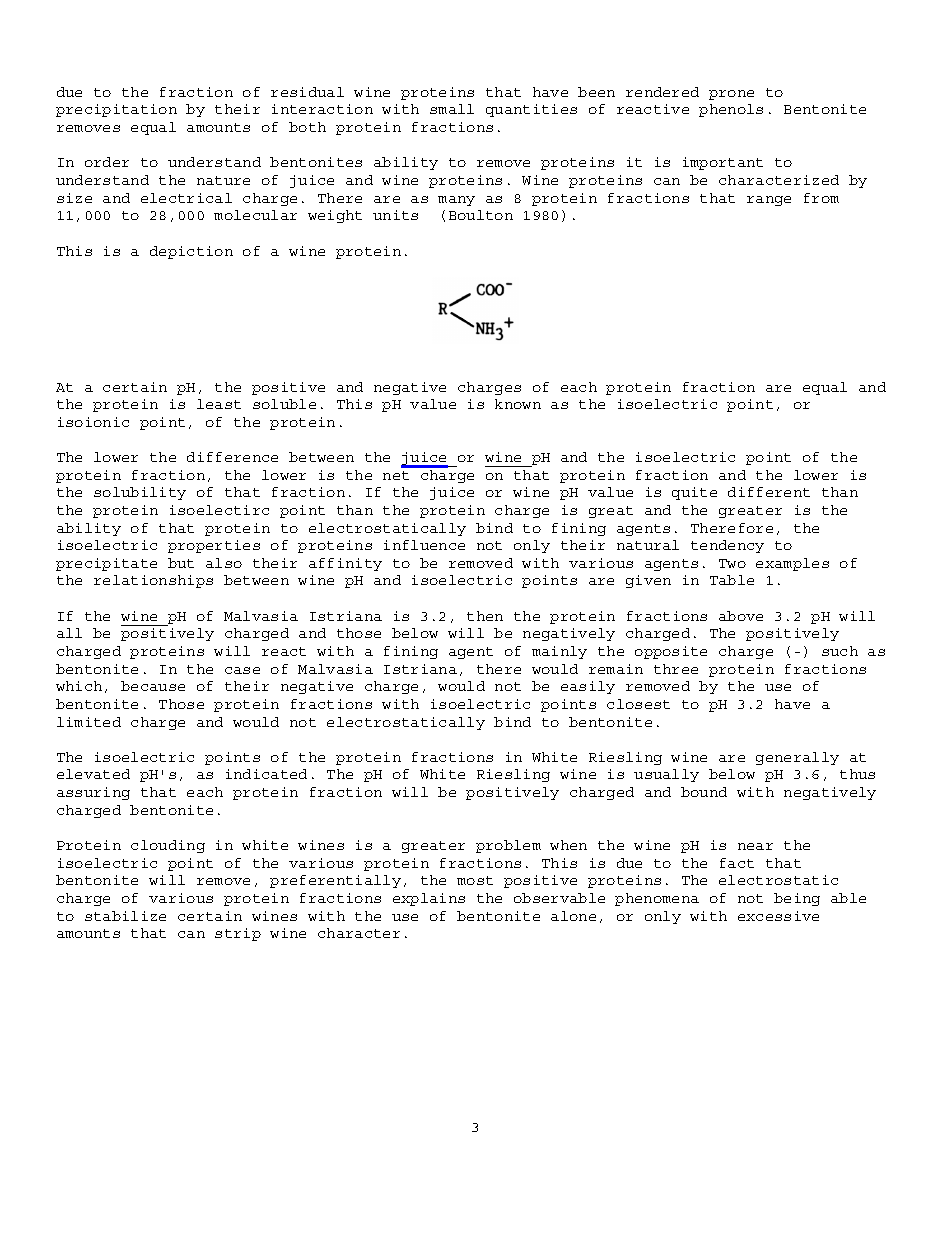 The height and width of the page is (1233, 952). What do you see at coordinates (125, 916) in the page?
I see `stabilize` at bounding box center [125, 916].
